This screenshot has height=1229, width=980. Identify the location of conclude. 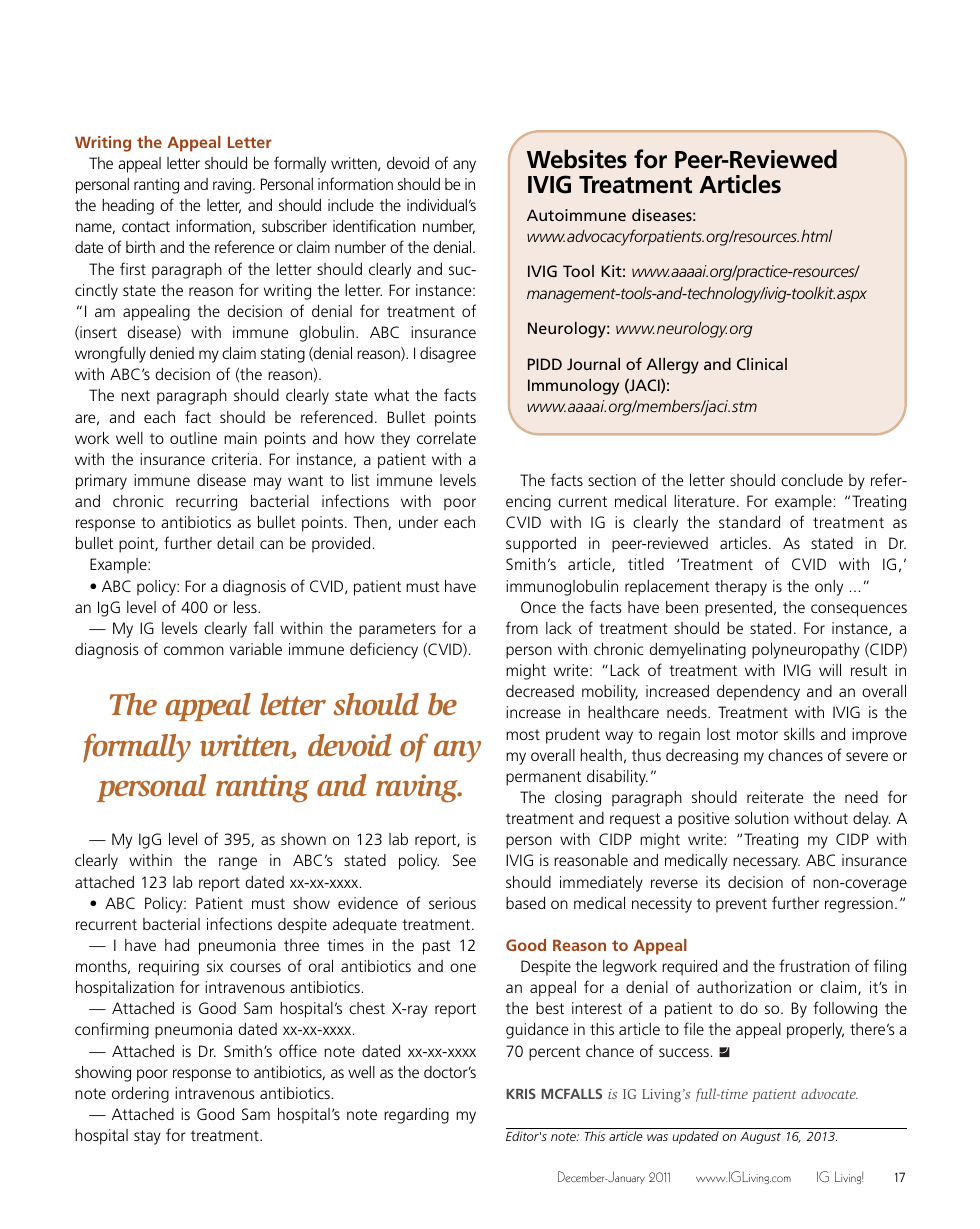
(812, 480).
